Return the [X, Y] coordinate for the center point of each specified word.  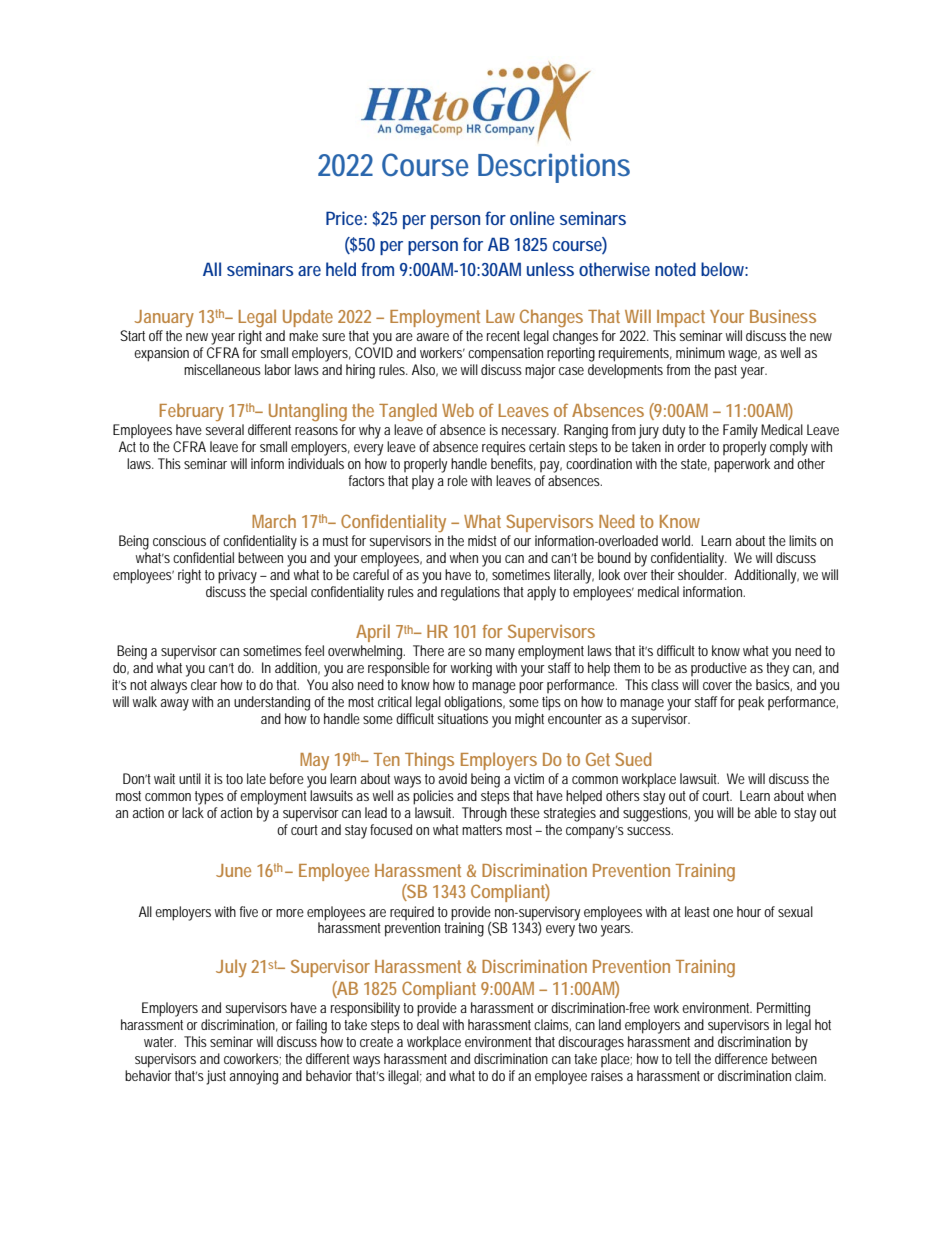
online [532, 218]
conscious [179, 540]
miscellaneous [222, 369]
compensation [505, 354]
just [218, 1077]
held [341, 269]
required [412, 913]
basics [774, 685]
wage [744, 356]
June [233, 870]
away [174, 705]
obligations [474, 703]
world [677, 540]
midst [484, 540]
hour [751, 911]
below [724, 269]
